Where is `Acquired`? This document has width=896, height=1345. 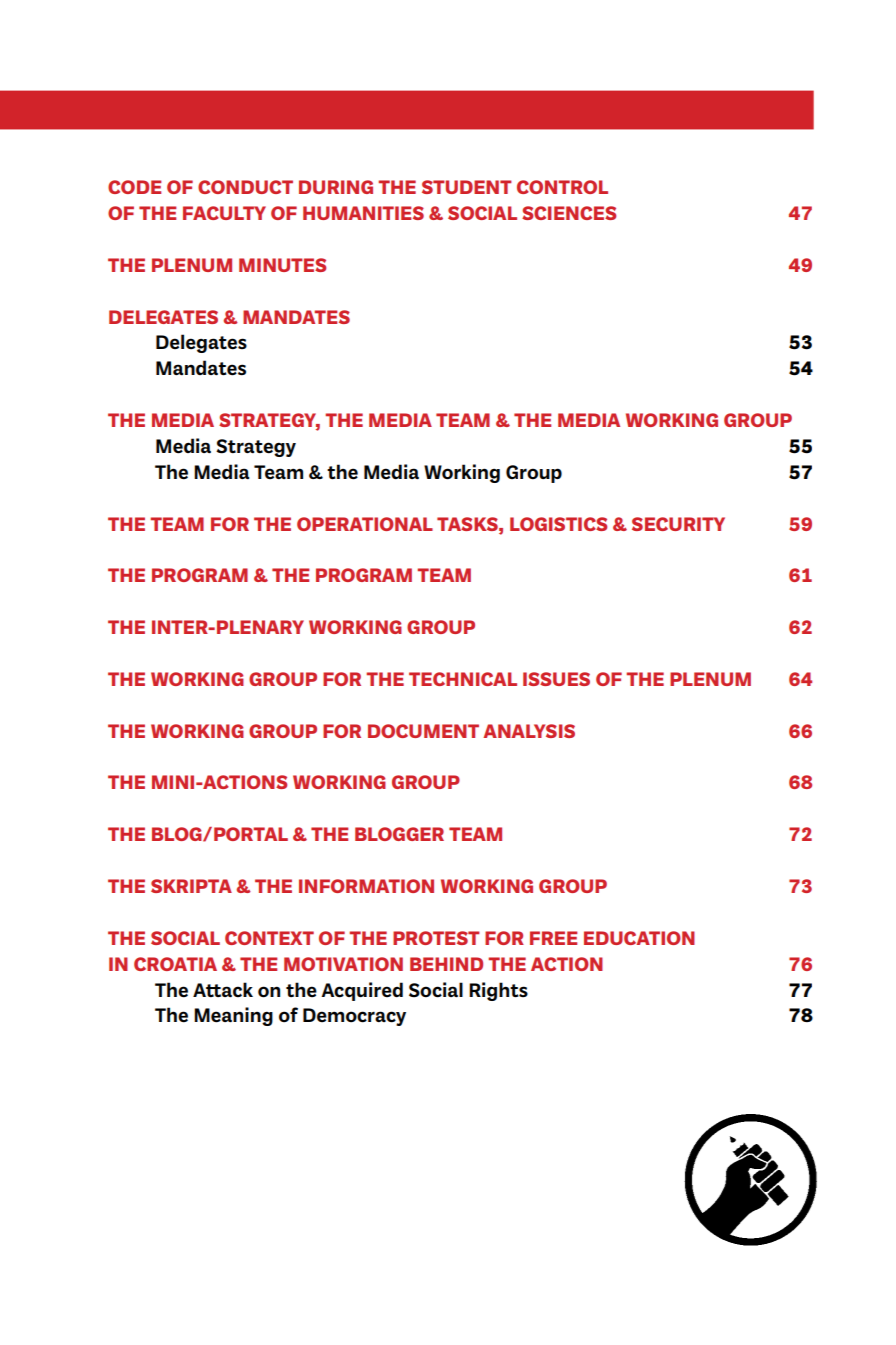 Acquired is located at coordinates (362, 991).
